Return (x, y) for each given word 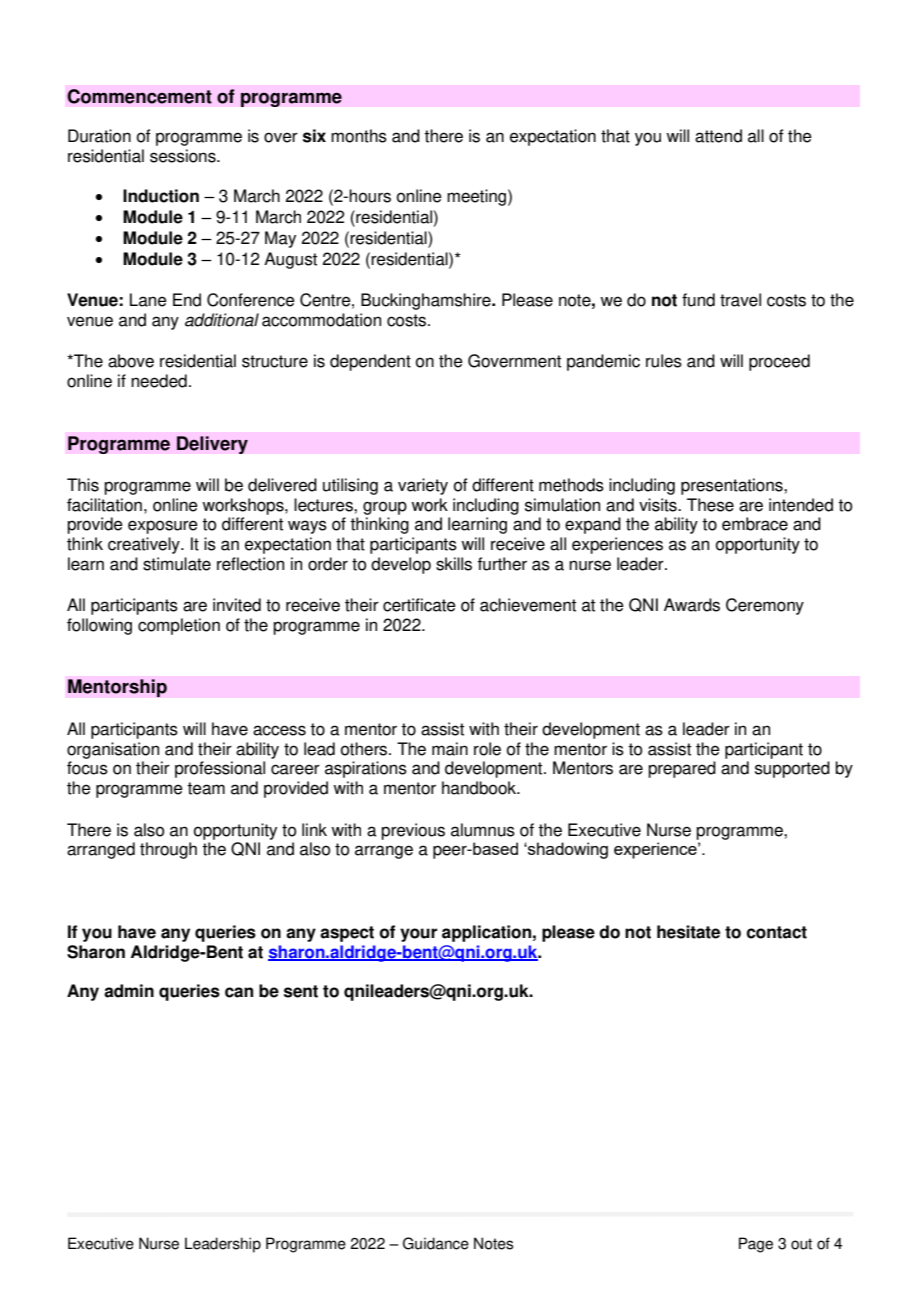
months (359, 136)
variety (423, 486)
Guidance (436, 1243)
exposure (163, 527)
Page (756, 1245)
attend (718, 136)
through (168, 850)
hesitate (688, 932)
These (710, 505)
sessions (184, 156)
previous (413, 831)
